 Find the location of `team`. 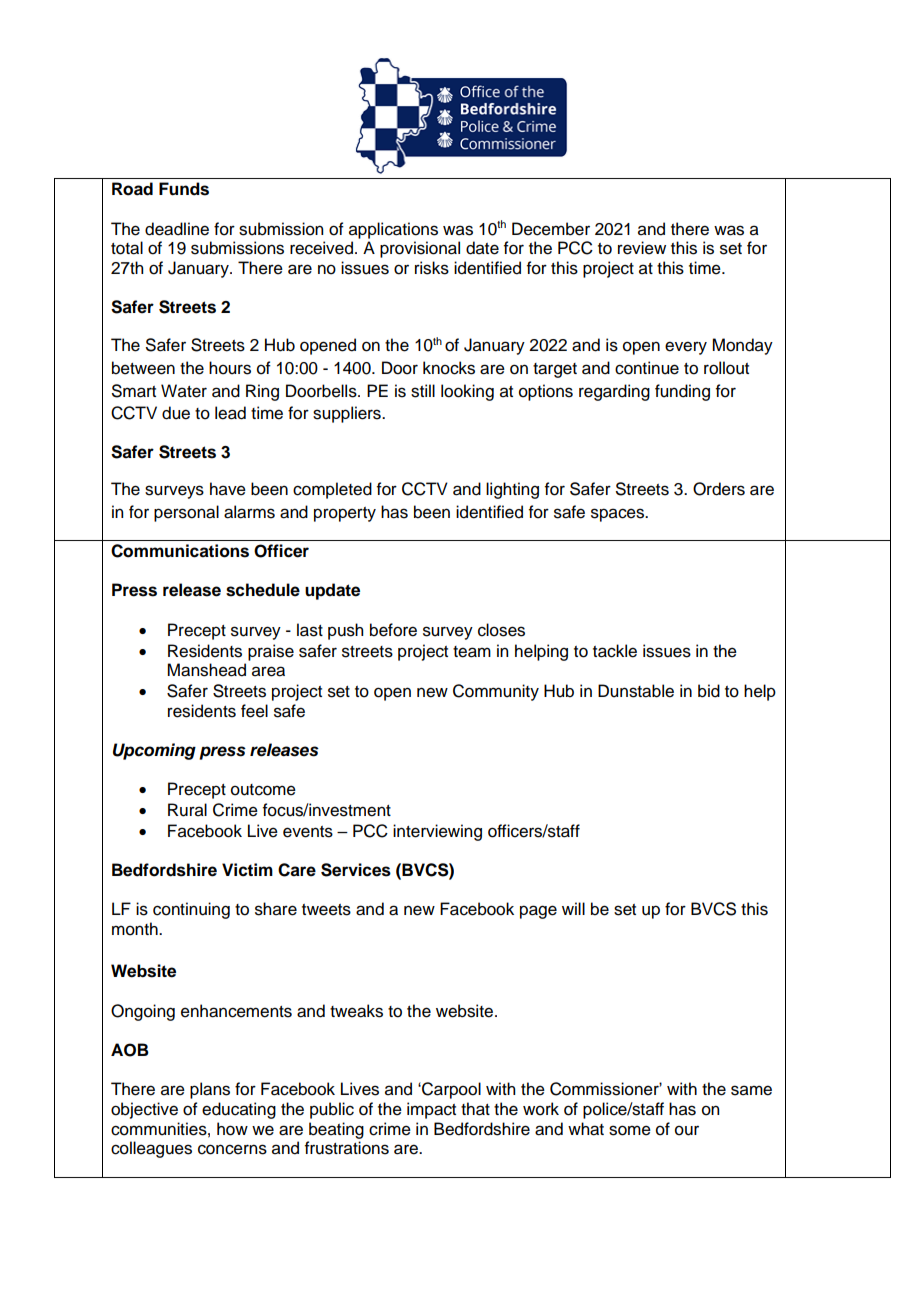

team is located at coordinates (472, 652).
